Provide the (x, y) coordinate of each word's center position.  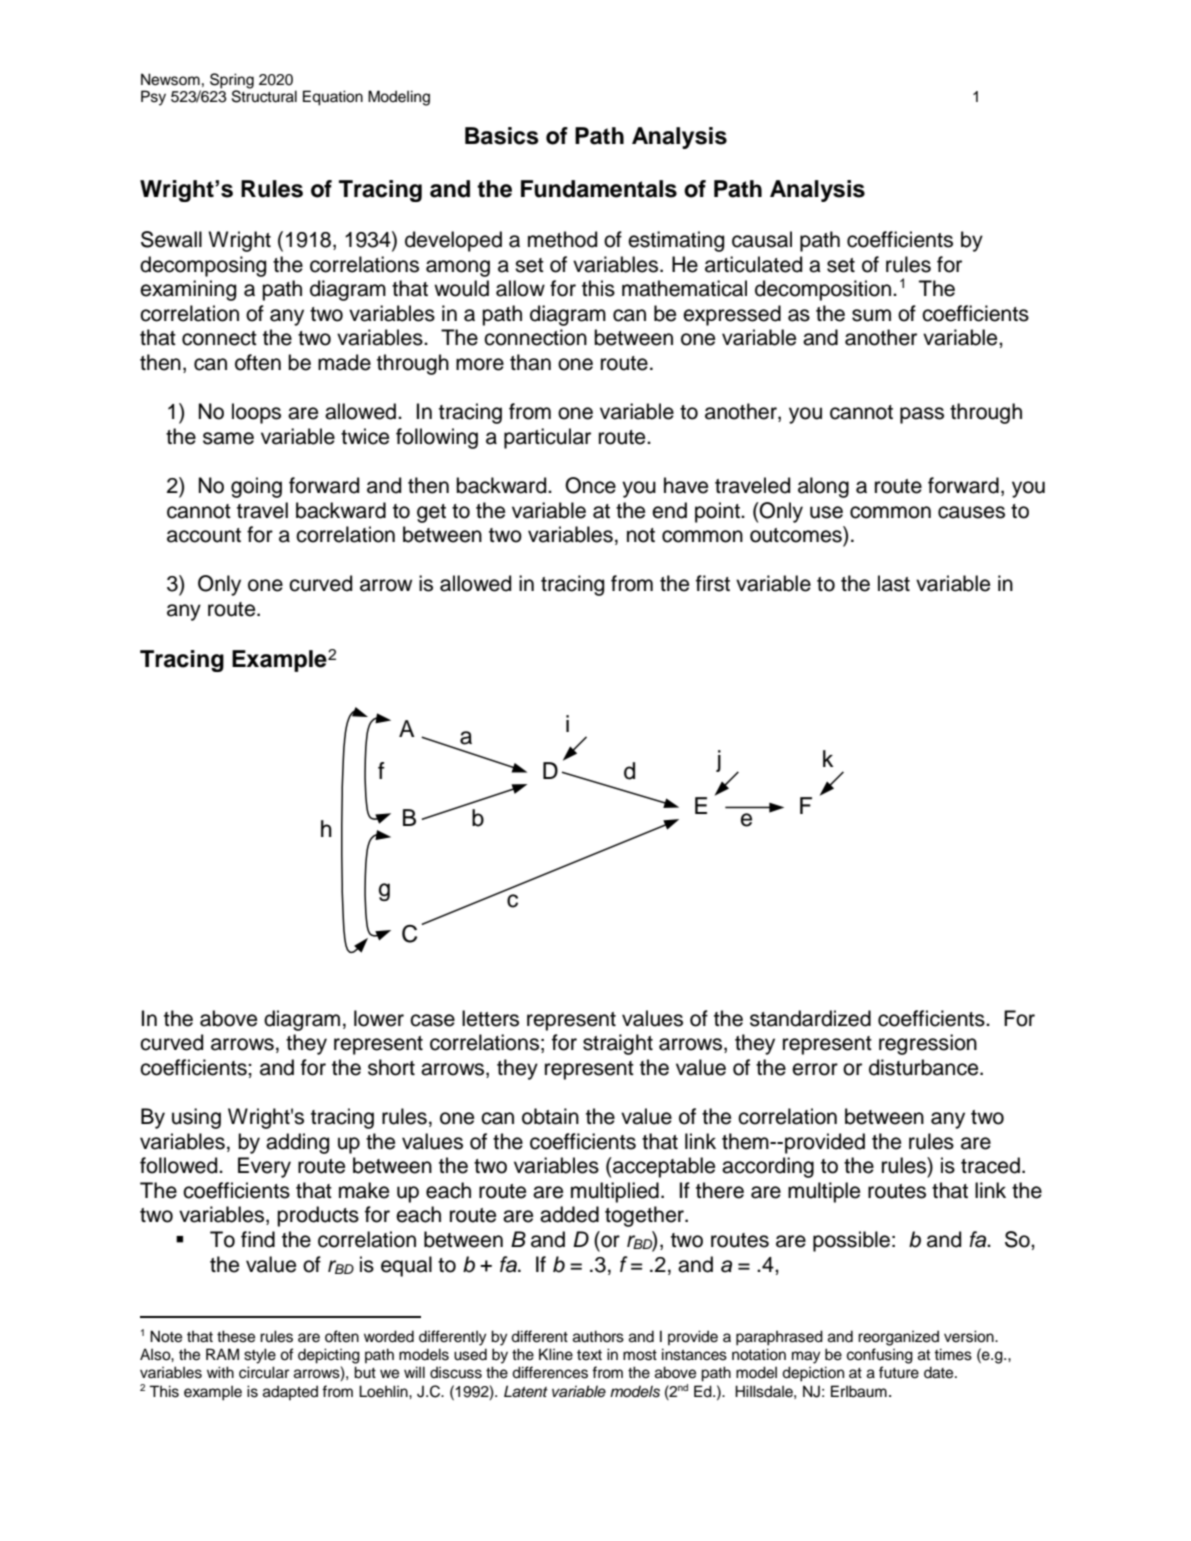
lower (379, 1018)
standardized (810, 1018)
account (204, 535)
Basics (502, 136)
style (260, 1356)
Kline (556, 1354)
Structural (264, 95)
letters (490, 1018)
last (894, 583)
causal (762, 239)
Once (590, 485)
